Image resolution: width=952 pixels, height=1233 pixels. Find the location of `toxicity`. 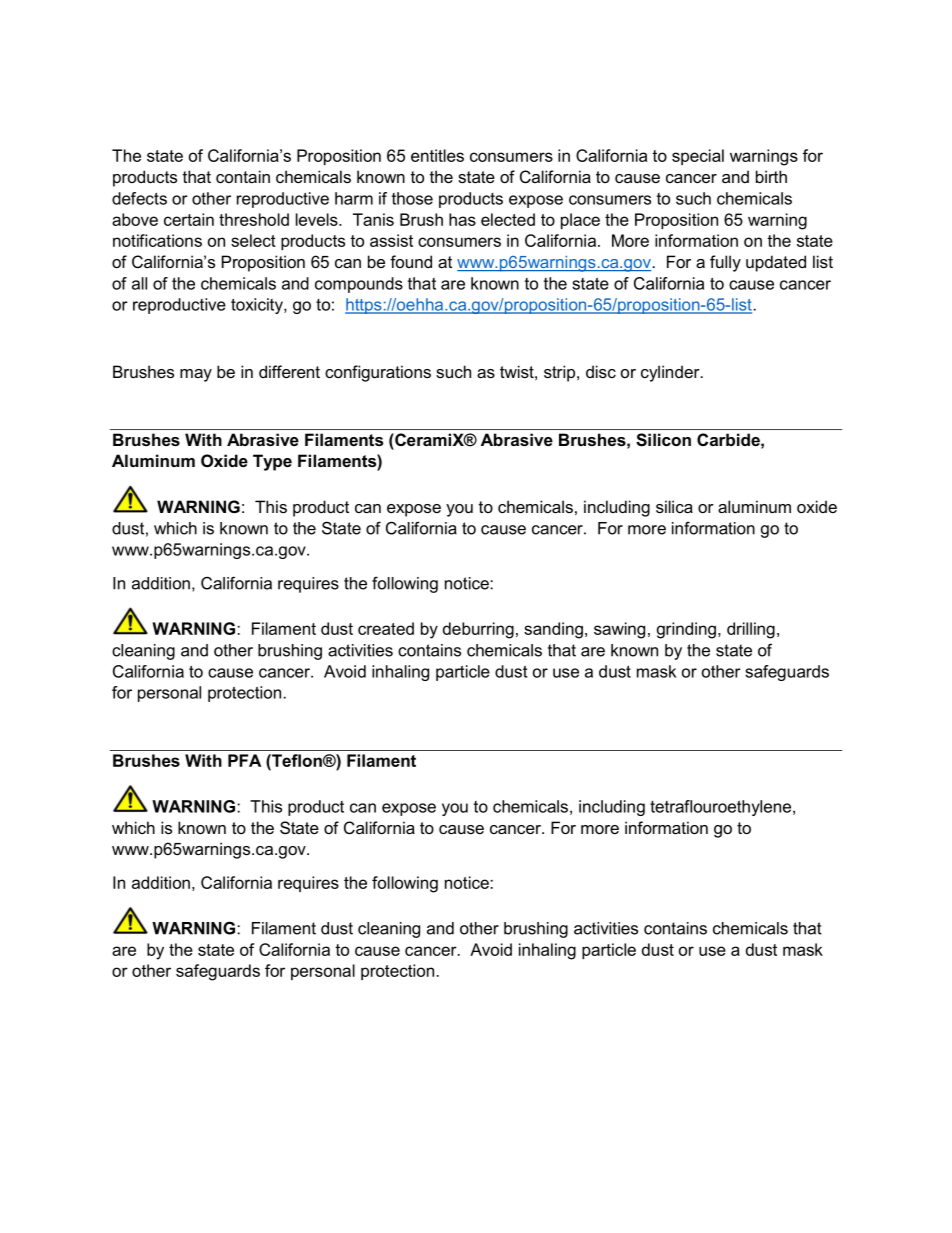

toxicity is located at coordinates (258, 306).
